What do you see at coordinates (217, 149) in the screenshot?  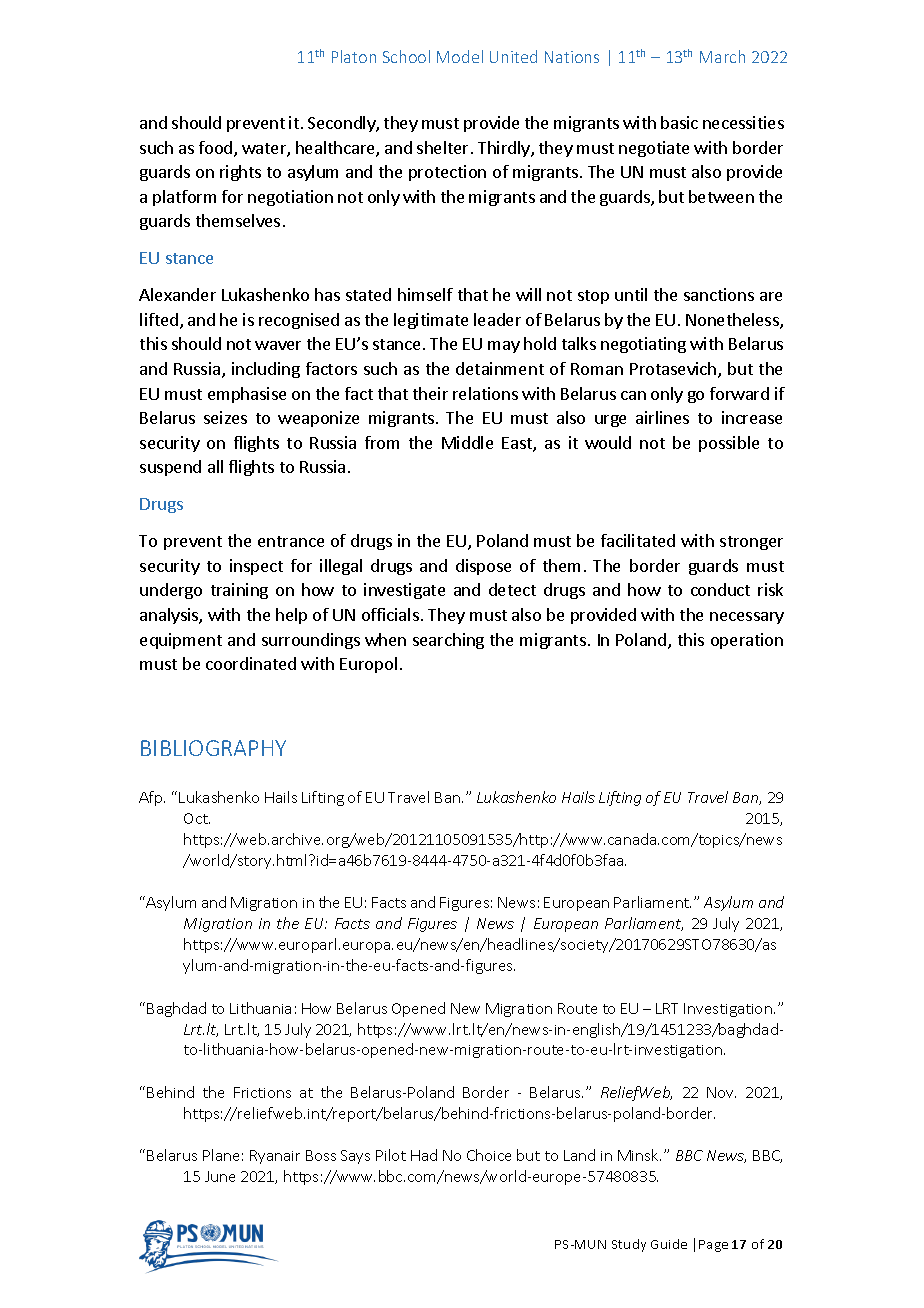 I see `food` at bounding box center [217, 149].
